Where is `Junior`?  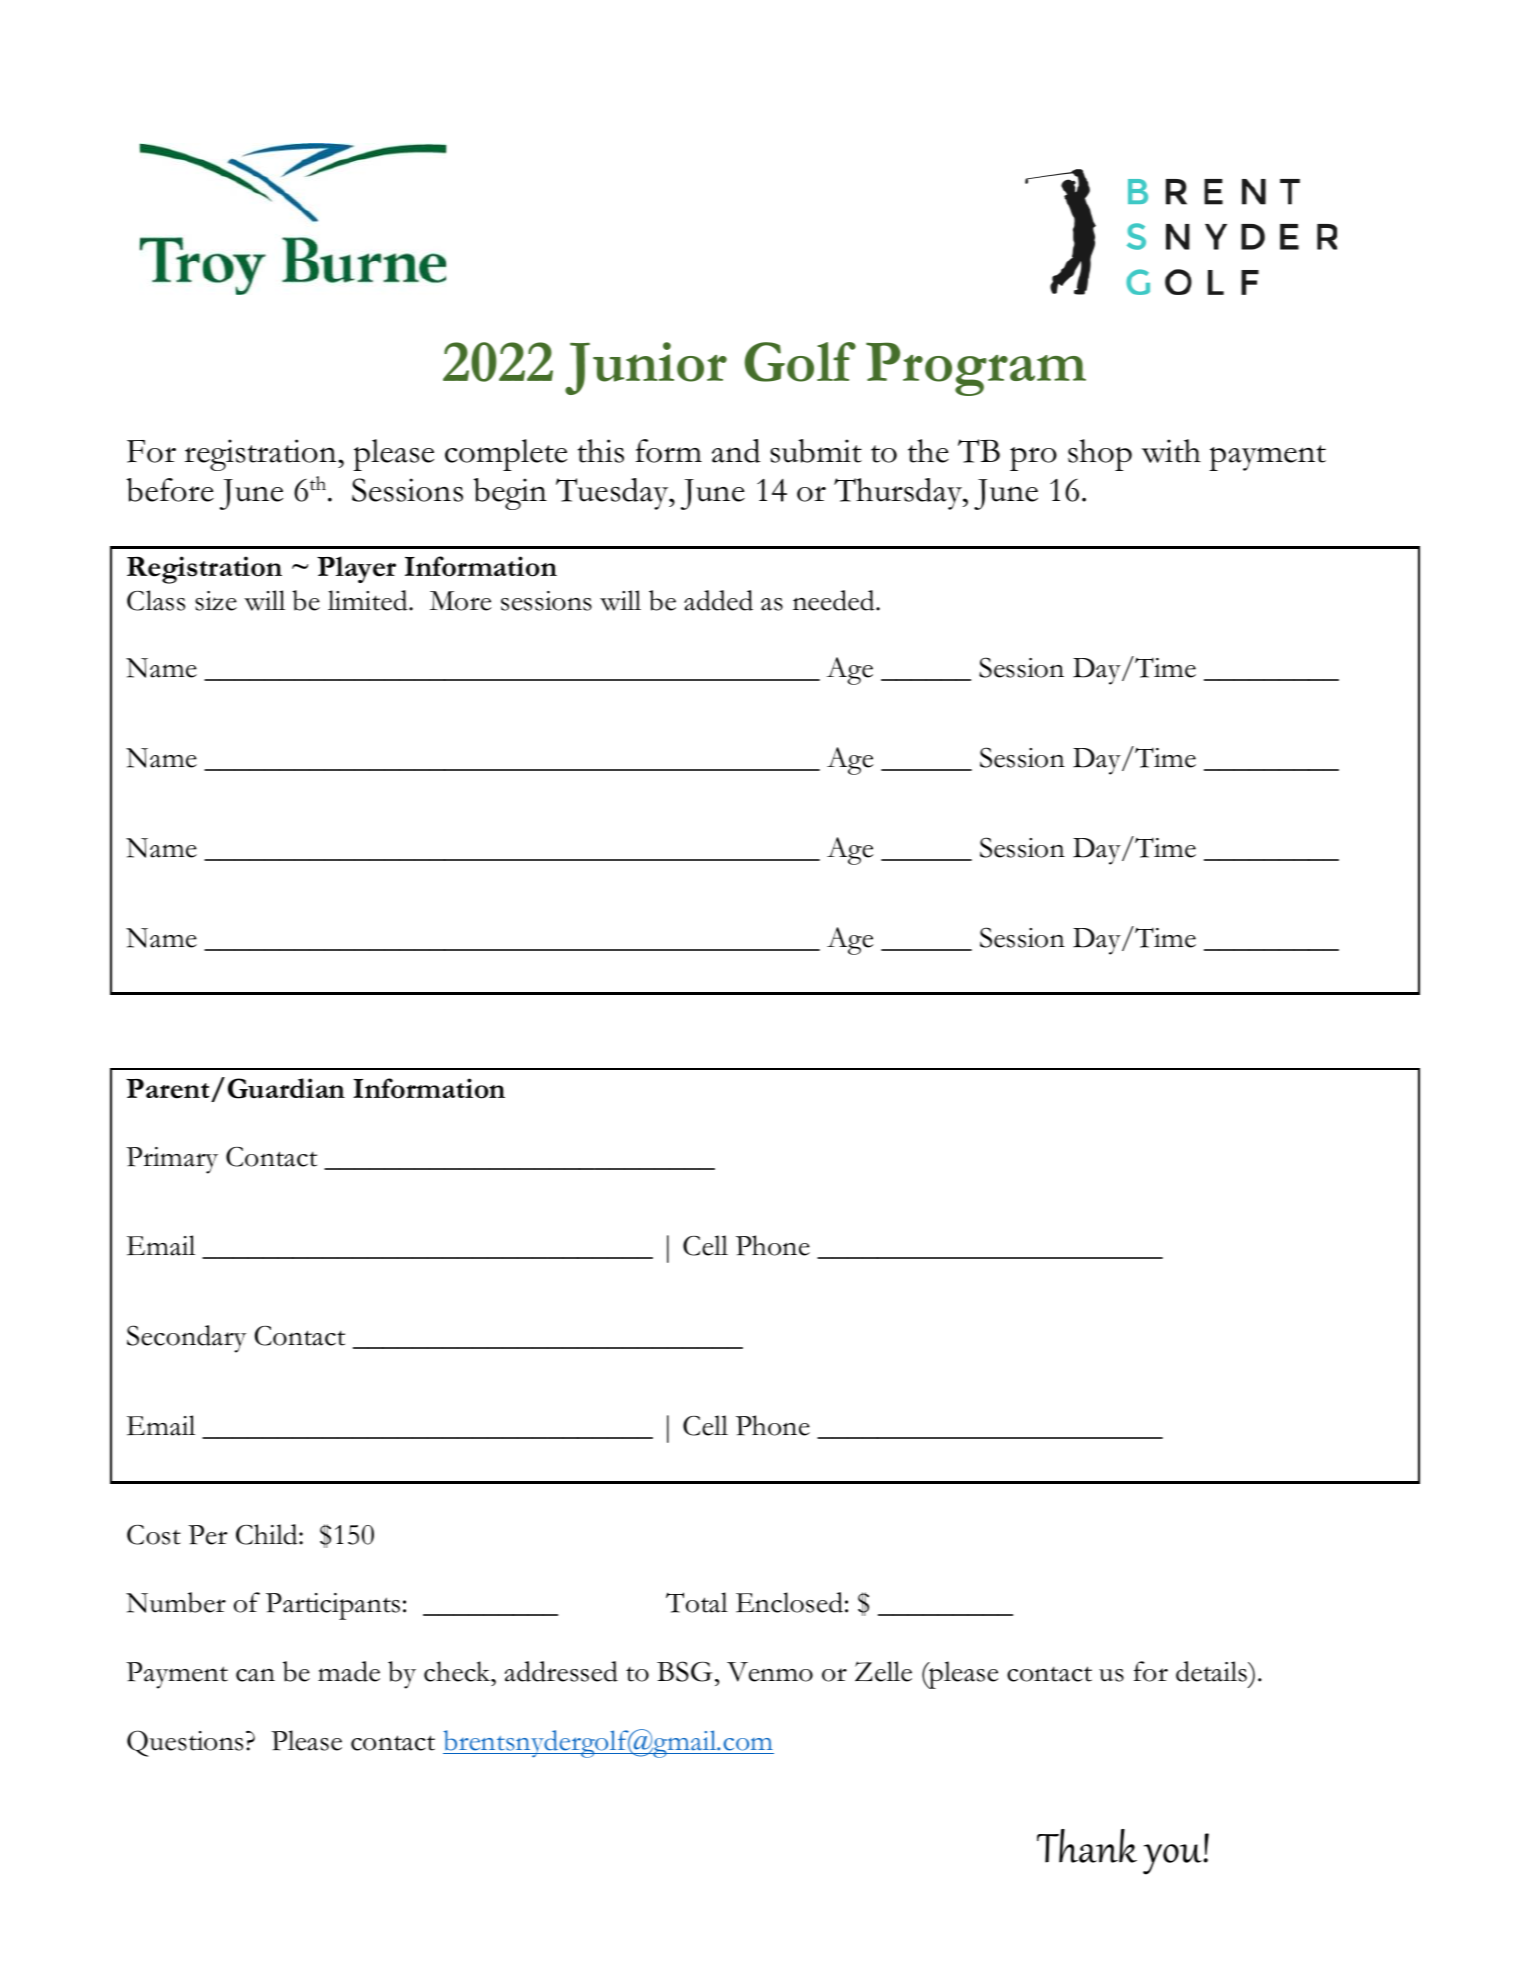
Junior is located at coordinates (646, 368).
